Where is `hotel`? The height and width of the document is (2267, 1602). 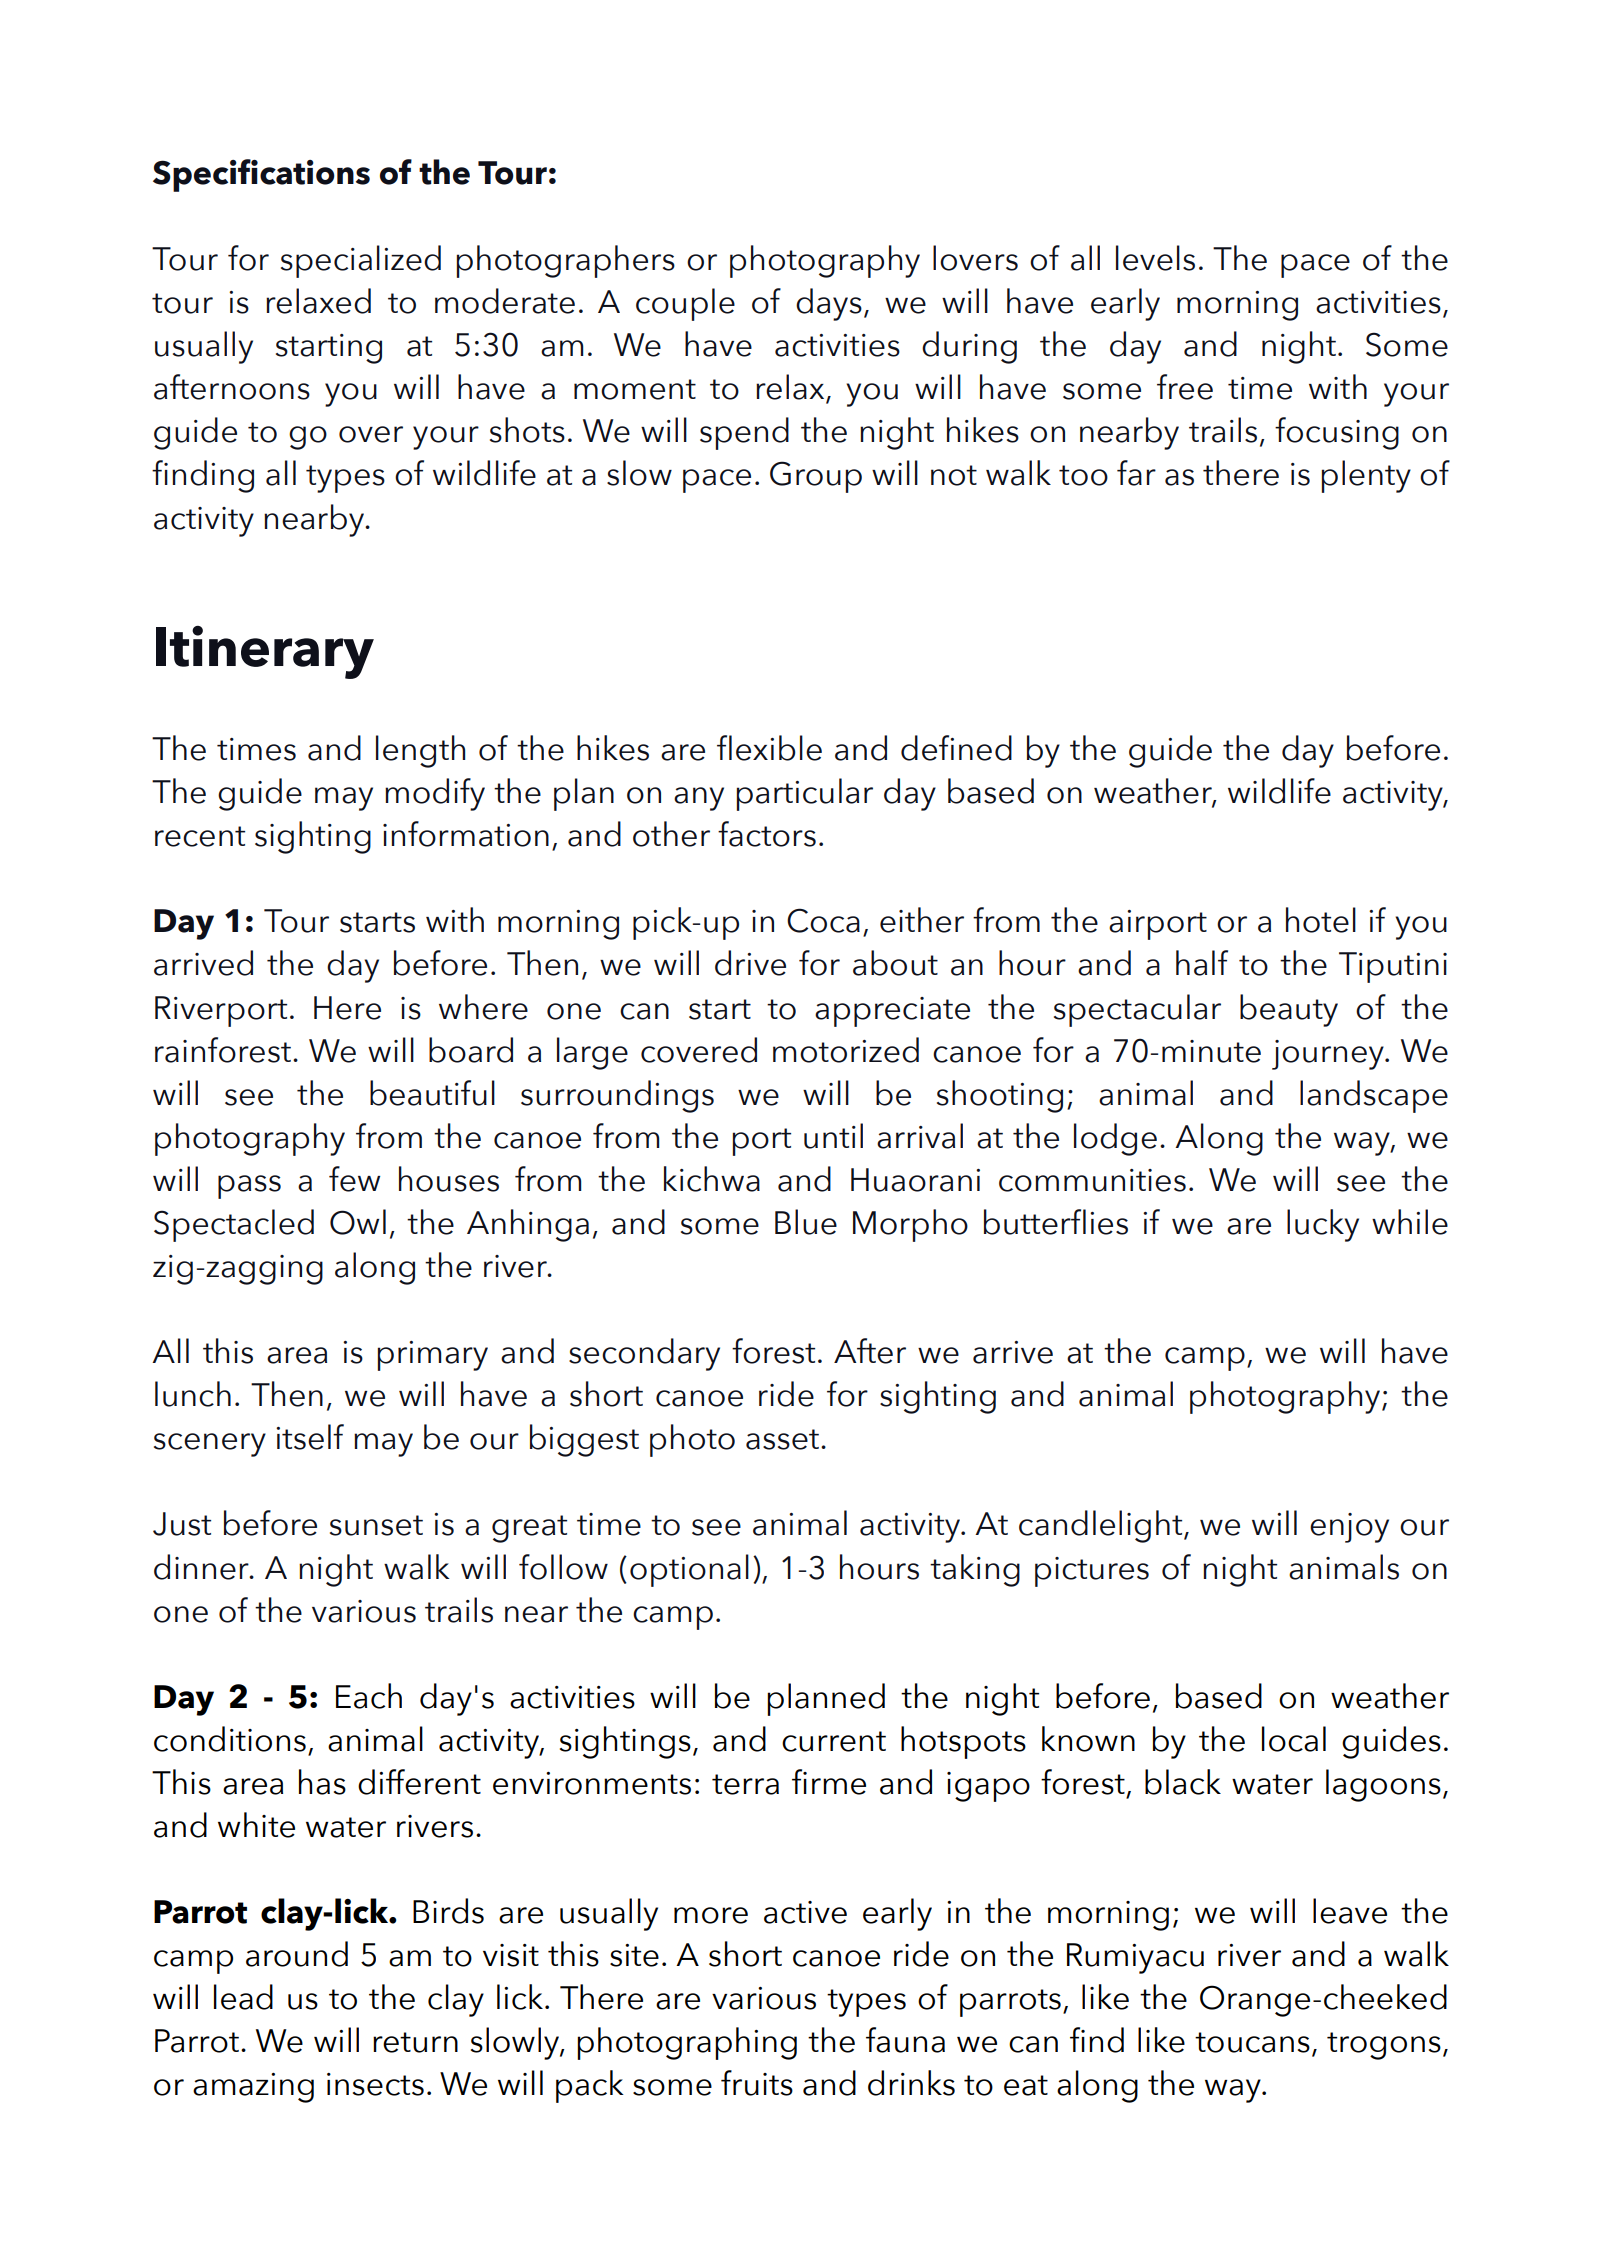 hotel is located at coordinates (1321, 920).
